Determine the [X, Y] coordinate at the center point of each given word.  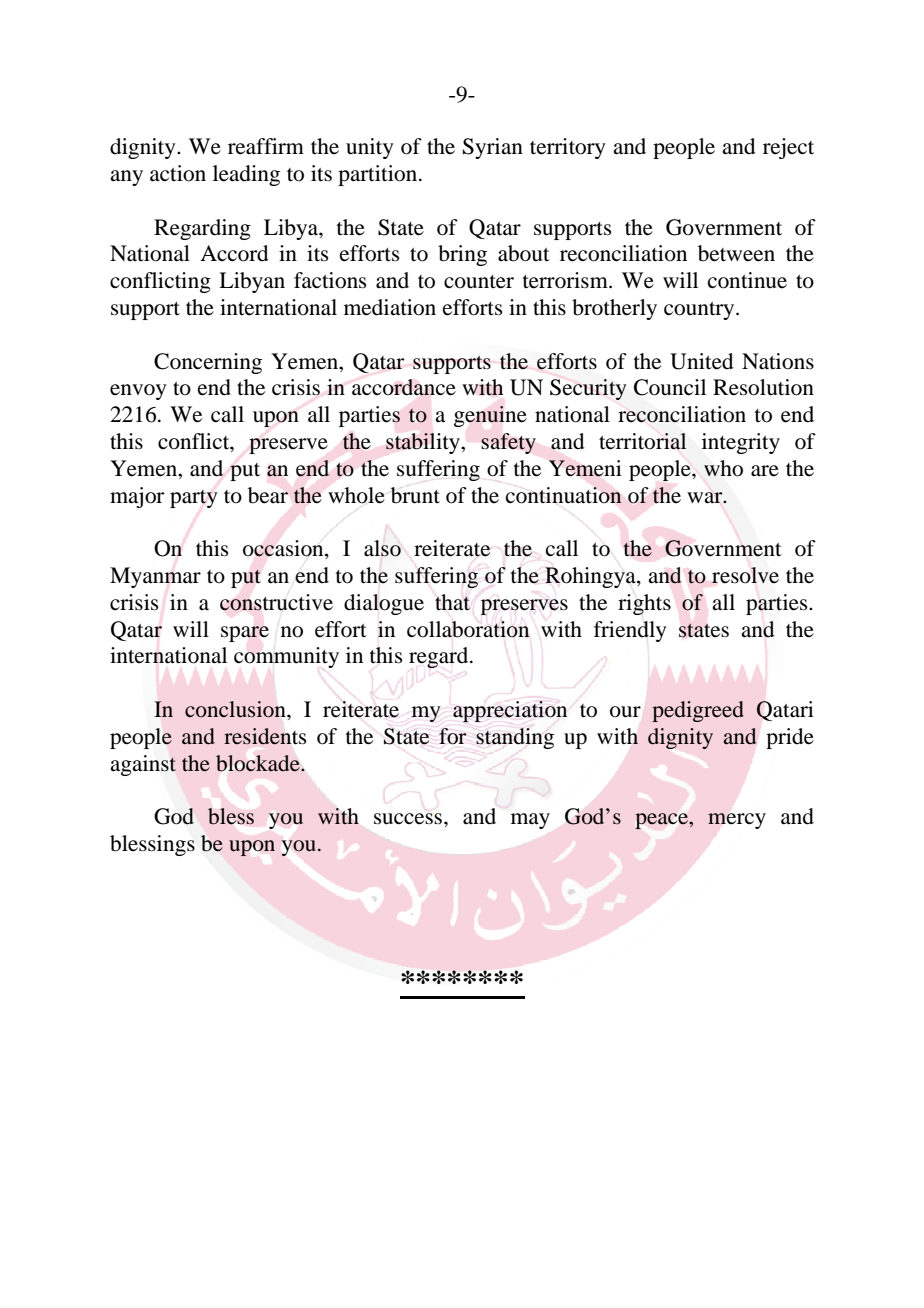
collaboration [468, 629]
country [700, 311]
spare [245, 634]
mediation [390, 307]
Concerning [208, 363]
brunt [415, 495]
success [409, 819]
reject [788, 148]
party [194, 499]
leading [246, 175]
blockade [259, 763]
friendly [630, 631]
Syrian [493, 148]
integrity [741, 443]
